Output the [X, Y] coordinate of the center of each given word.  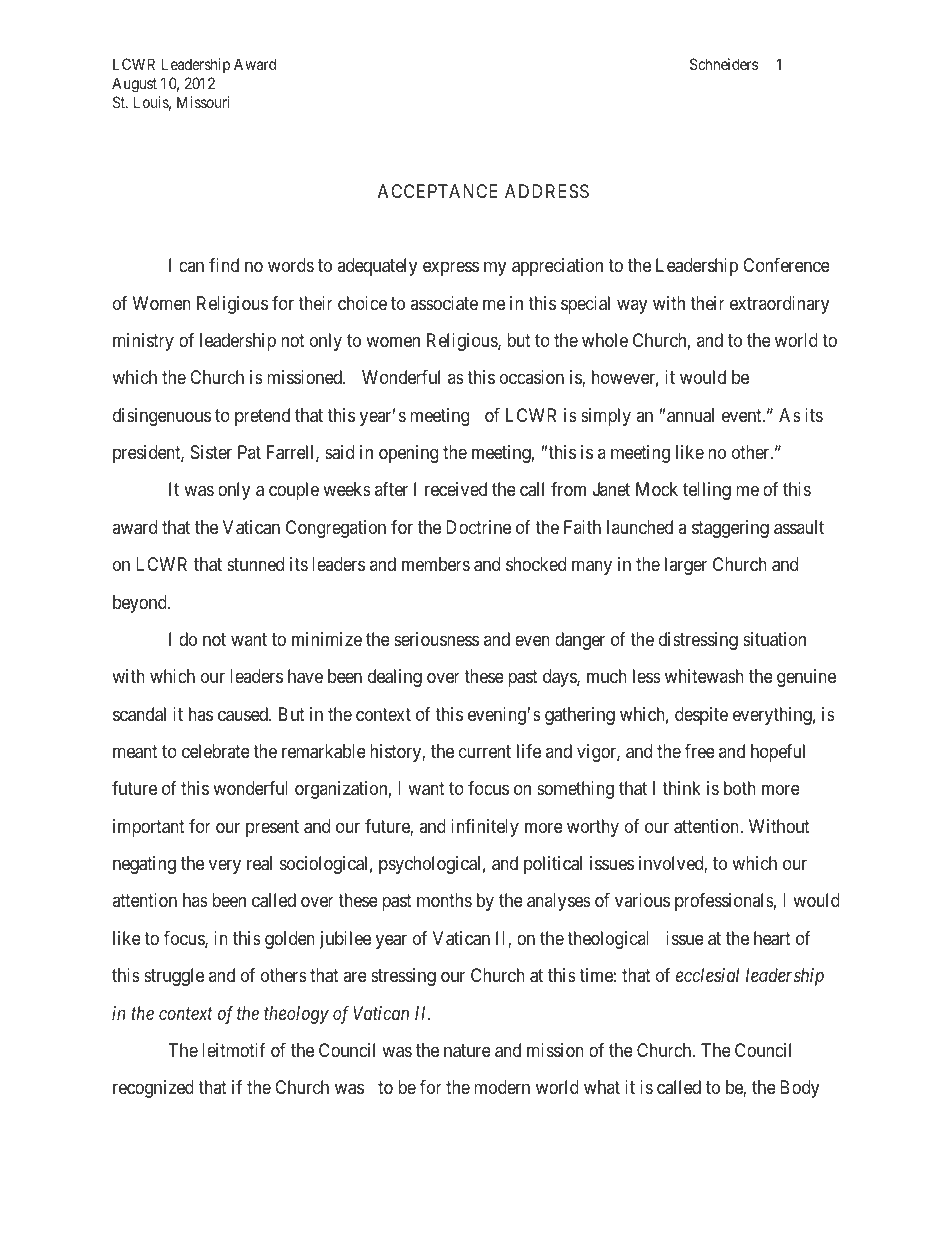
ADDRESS [547, 191]
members [436, 564]
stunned [255, 564]
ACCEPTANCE [437, 191]
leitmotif [234, 1050]
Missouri [203, 102]
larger [686, 566]
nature [467, 1051]
